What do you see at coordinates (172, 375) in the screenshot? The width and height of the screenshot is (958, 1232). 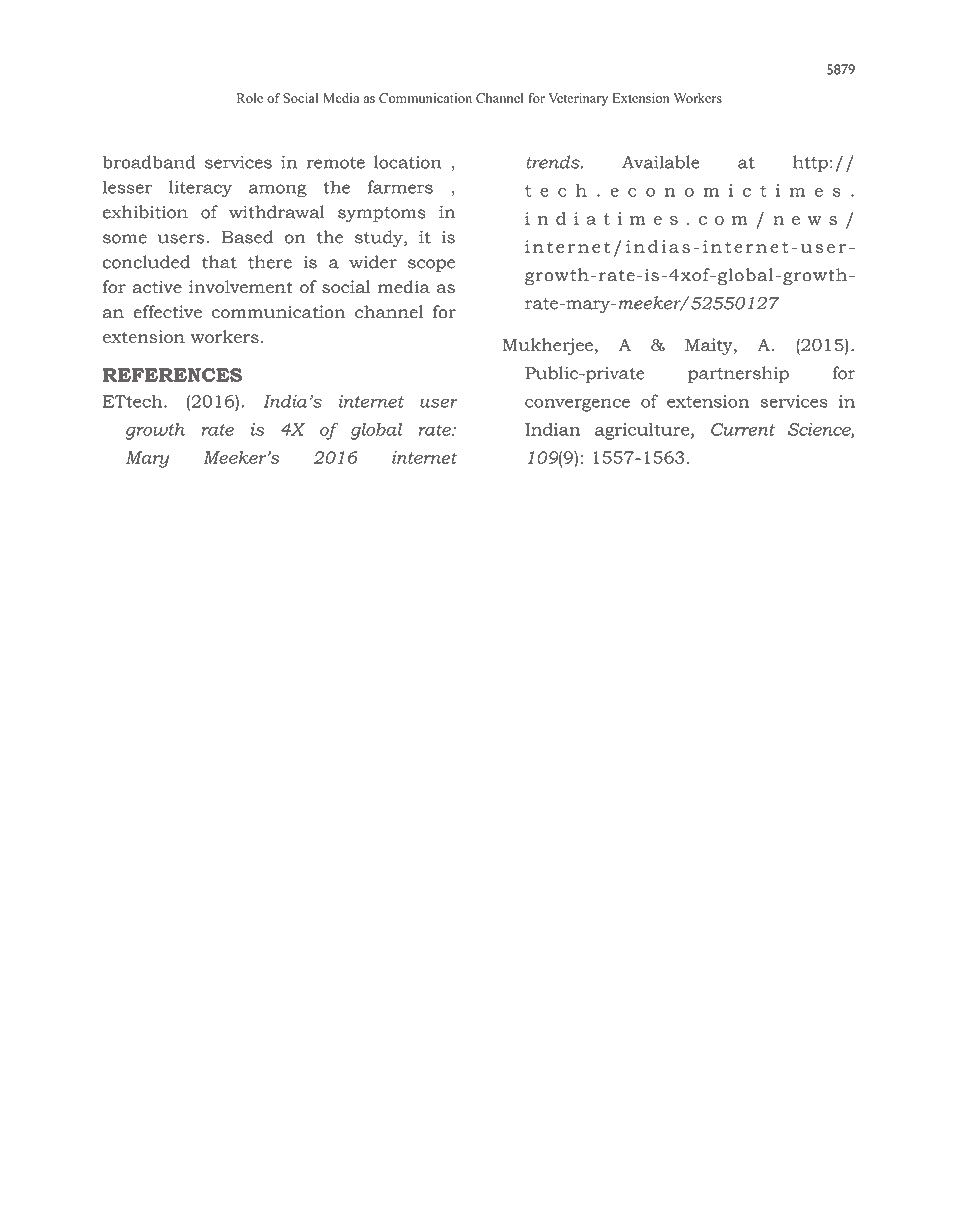 I see `REFERENCES` at bounding box center [172, 375].
